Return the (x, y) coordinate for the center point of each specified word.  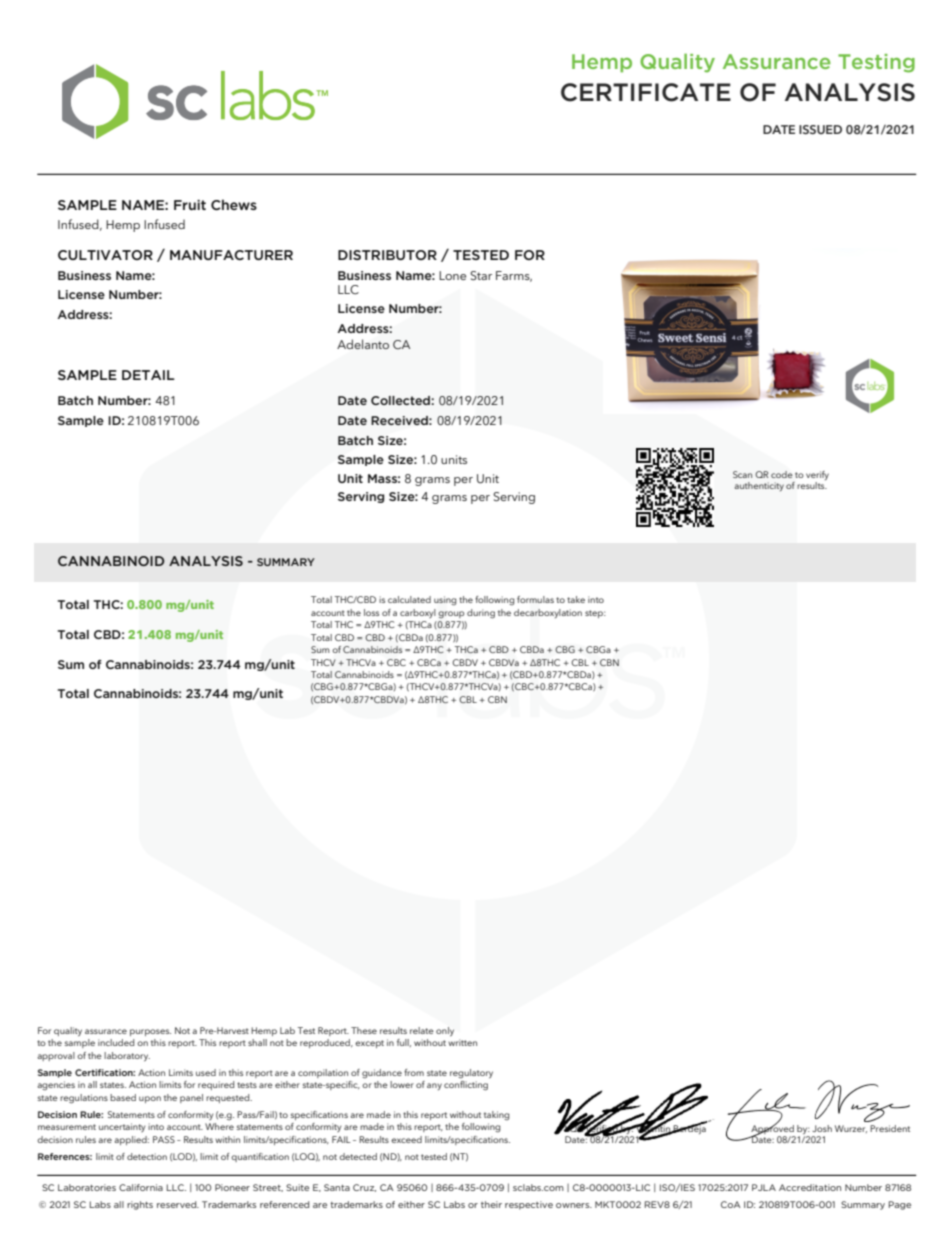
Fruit (190, 205)
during (481, 614)
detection (147, 1156)
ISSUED (820, 129)
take (576, 599)
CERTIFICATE (646, 92)
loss (371, 612)
